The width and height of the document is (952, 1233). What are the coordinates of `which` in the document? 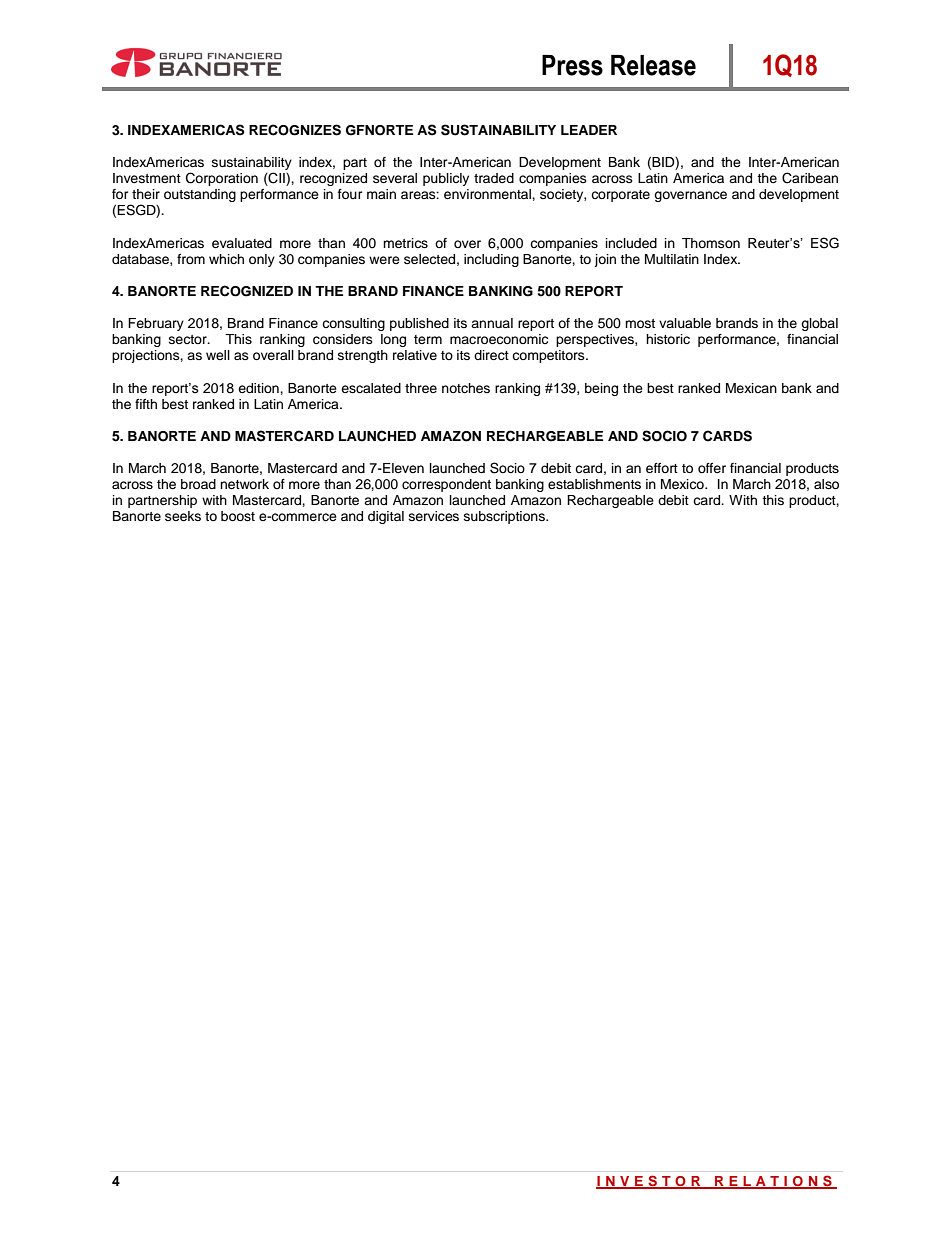 It's located at (226, 259).
